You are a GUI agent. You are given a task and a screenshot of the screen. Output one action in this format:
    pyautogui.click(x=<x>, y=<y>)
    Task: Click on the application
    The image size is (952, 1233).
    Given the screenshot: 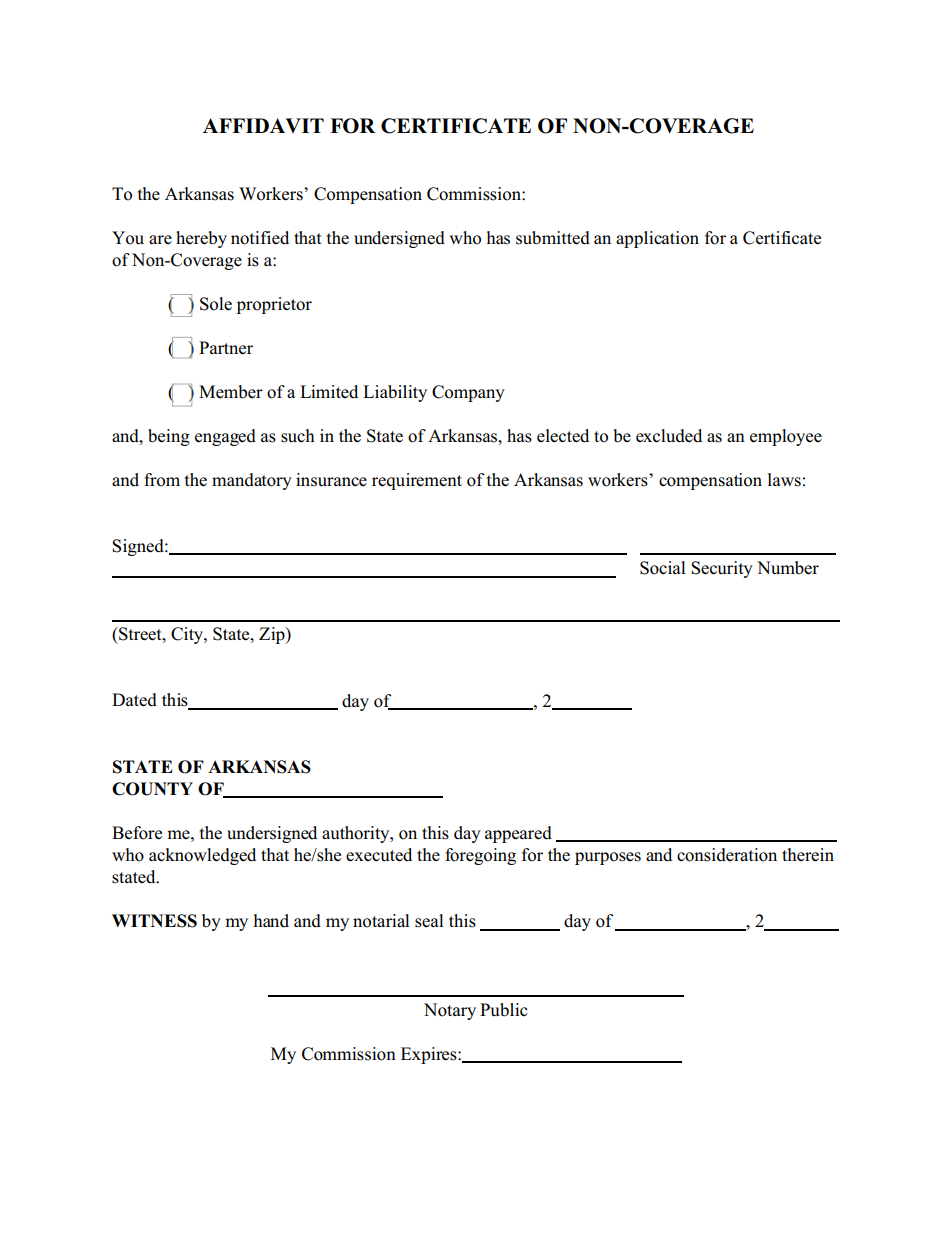 What is the action you would take?
    pyautogui.click(x=657, y=239)
